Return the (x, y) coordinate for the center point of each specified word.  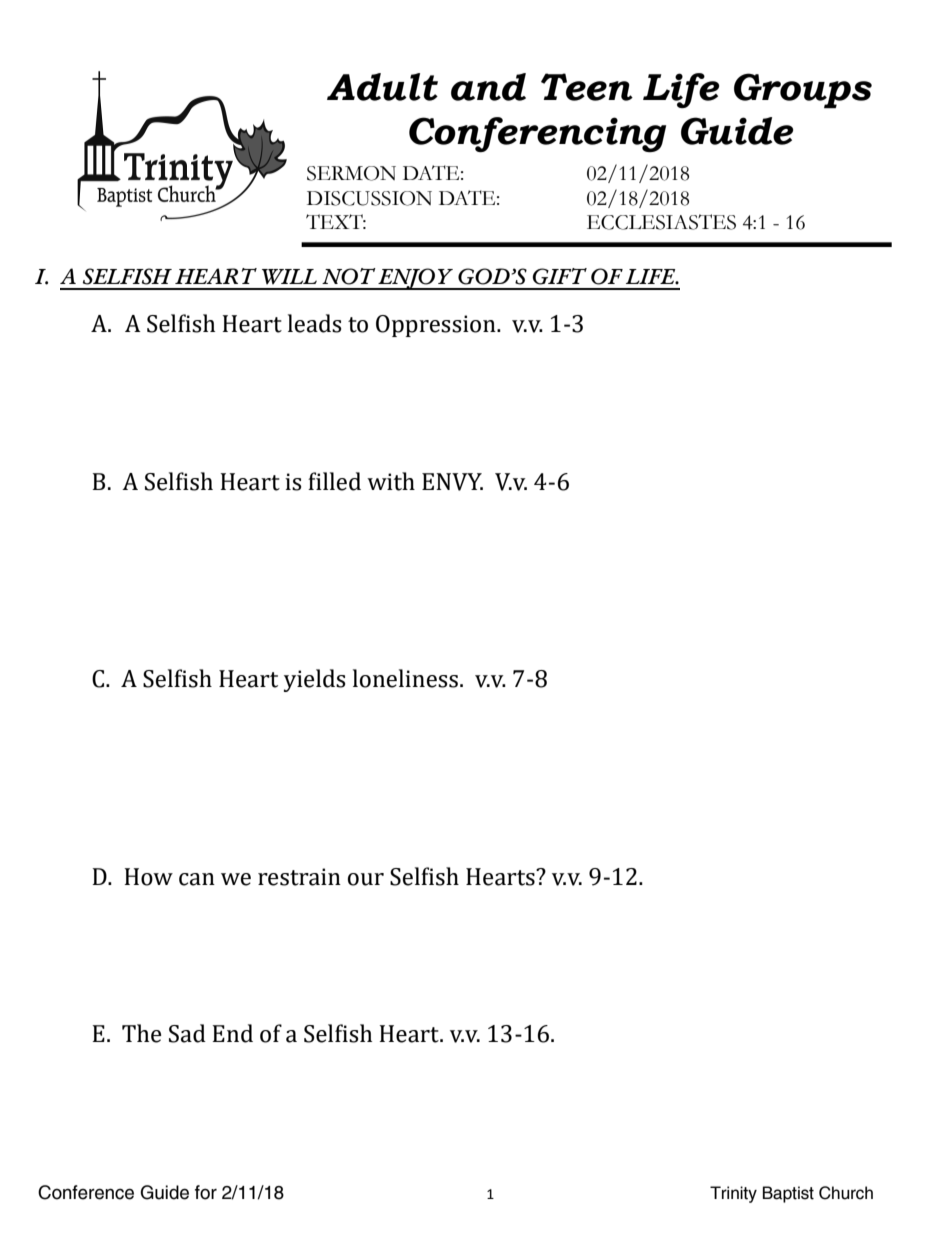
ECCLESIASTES (661, 222)
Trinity (733, 1194)
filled (334, 481)
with (391, 481)
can (197, 879)
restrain (299, 877)
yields (315, 680)
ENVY (452, 482)
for (206, 1192)
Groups (803, 91)
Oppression (437, 326)
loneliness (405, 678)
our (366, 879)
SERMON (351, 173)
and (488, 87)
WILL (289, 277)
